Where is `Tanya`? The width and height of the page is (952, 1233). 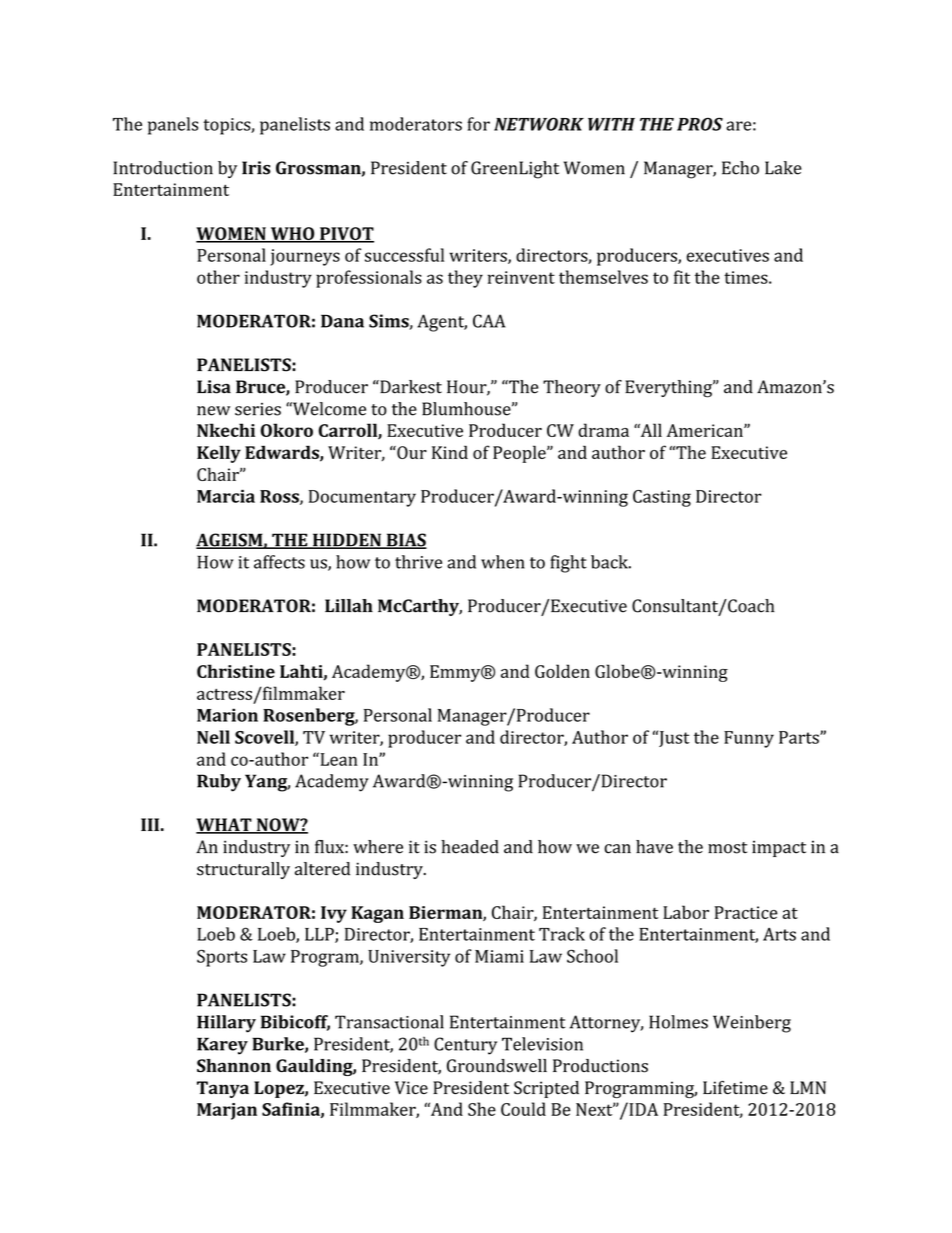 Tanya is located at coordinates (223, 1089).
